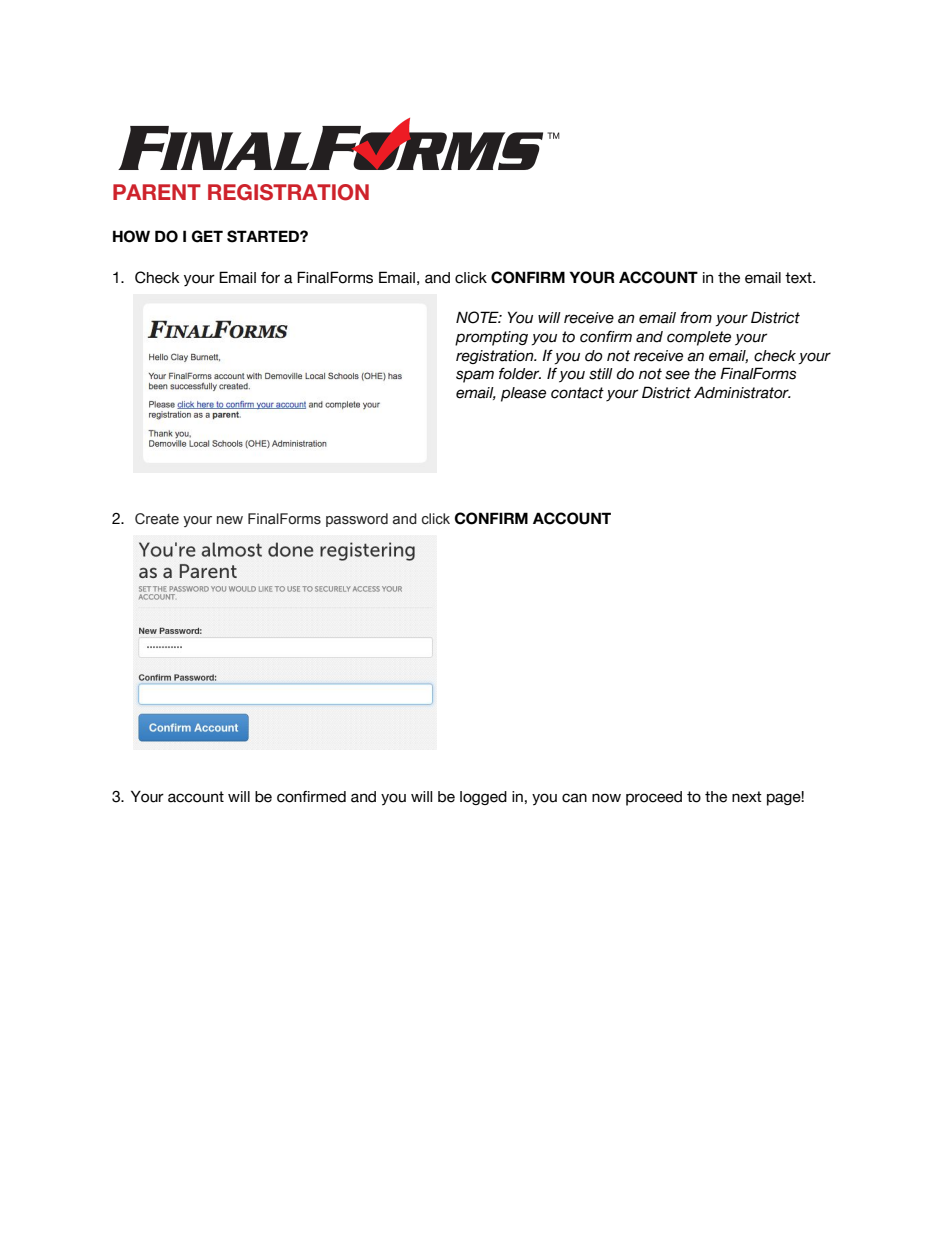  Describe the element at coordinates (157, 519) in the screenshot. I see `Create` at that location.
